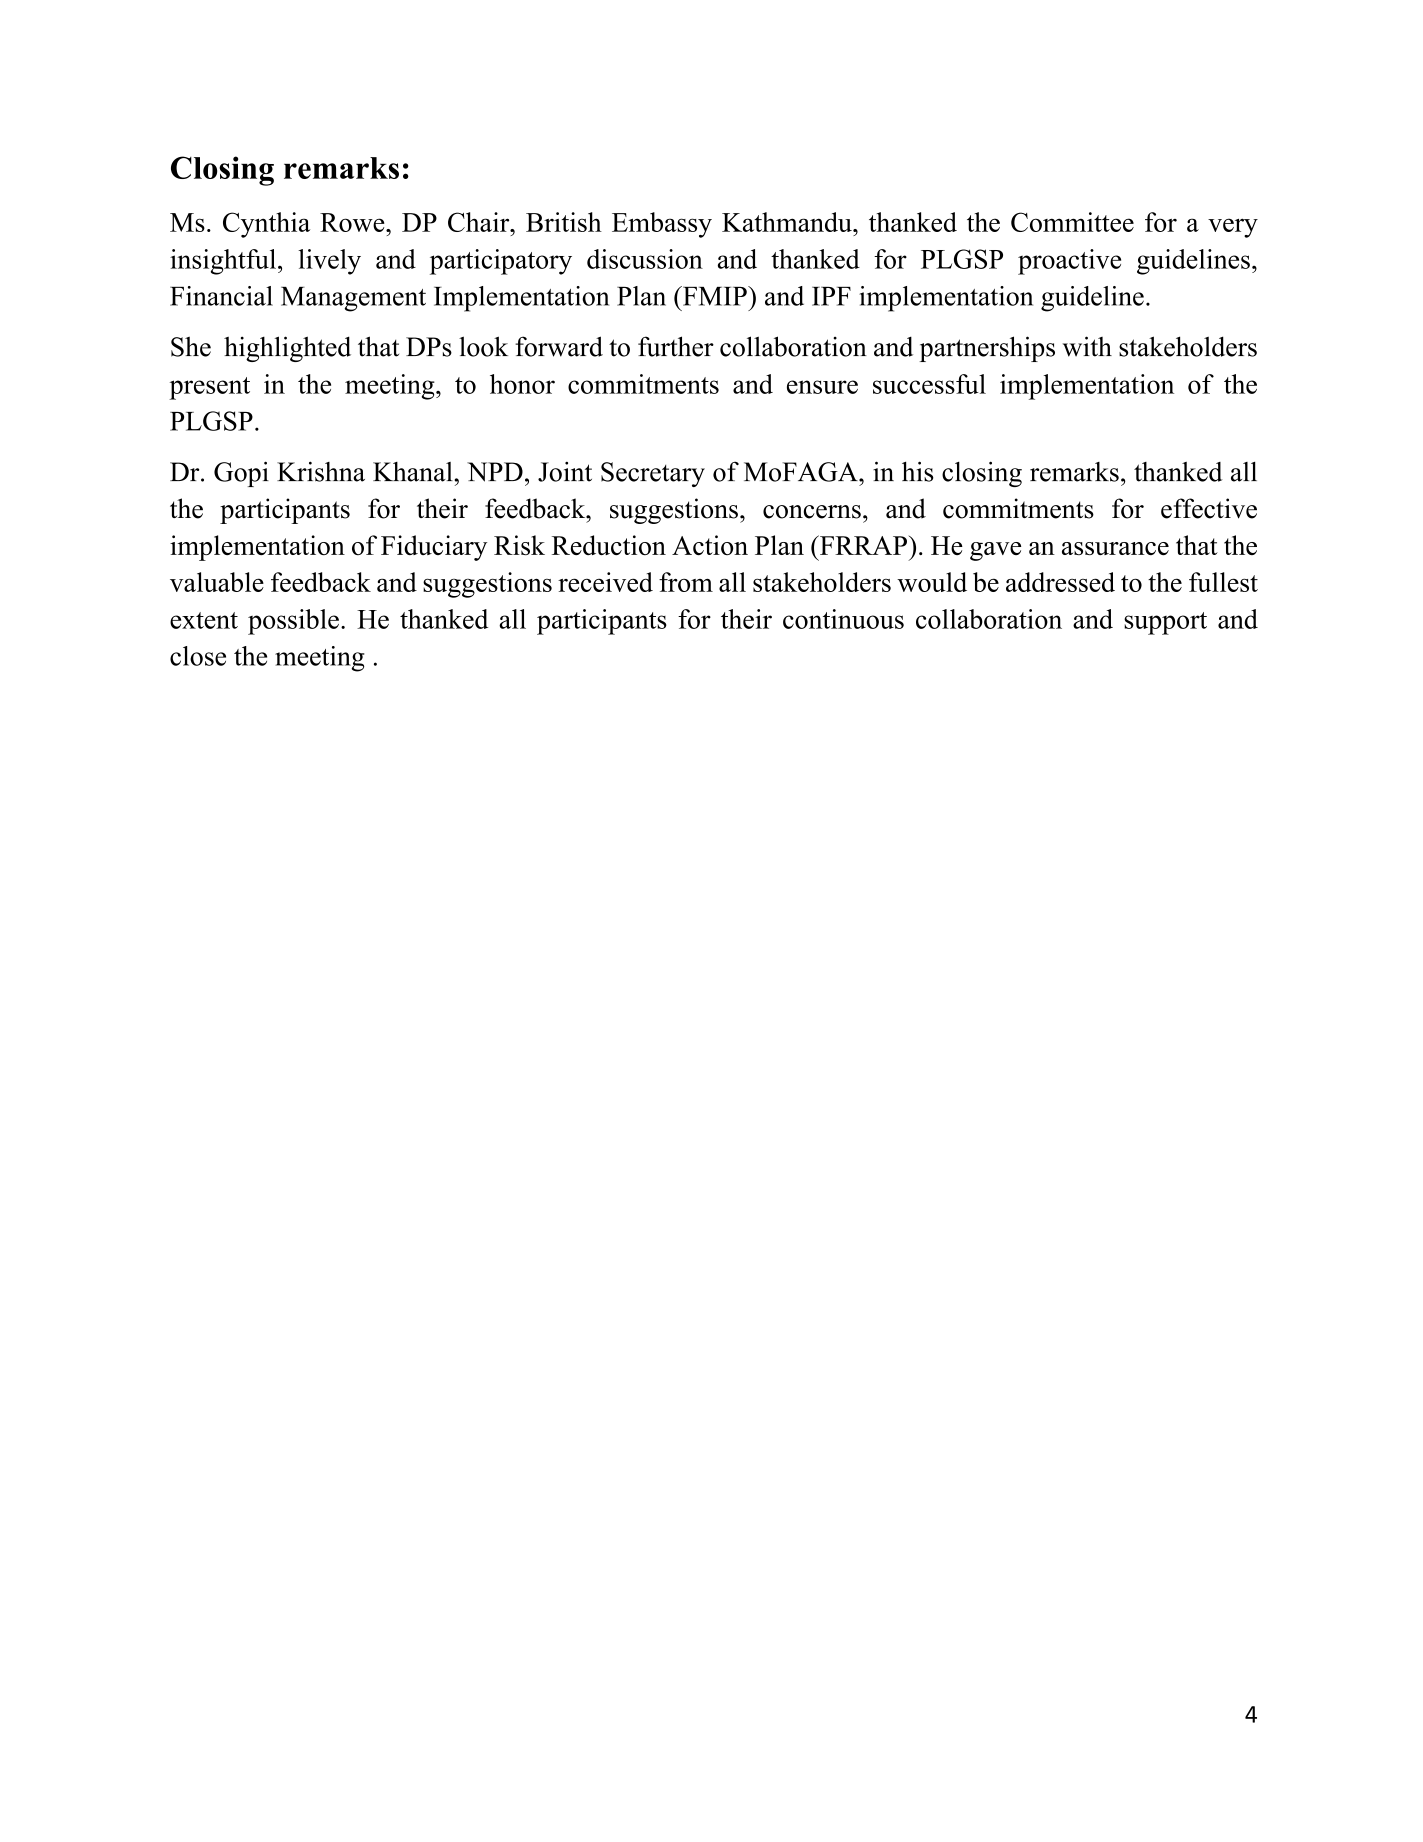 The height and width of the image is (1842, 1423). Describe the element at coordinates (287, 349) in the image. I see `highlighted` at that location.
